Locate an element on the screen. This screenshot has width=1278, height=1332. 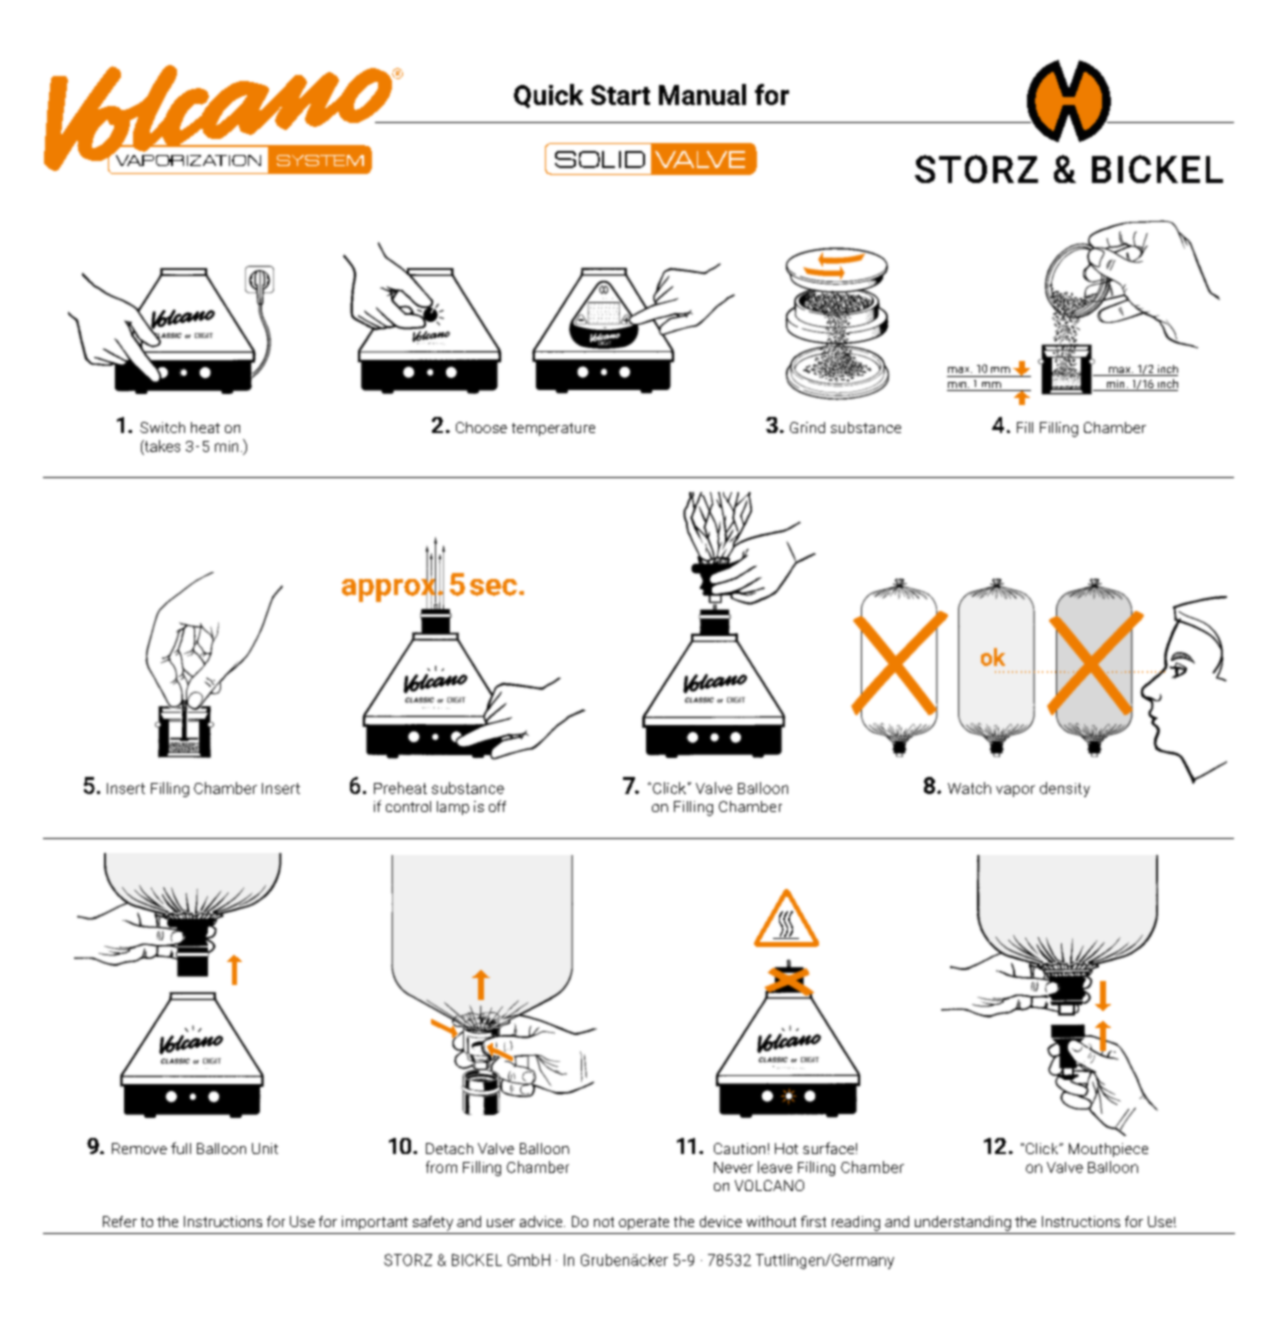
Start is located at coordinates (620, 95).
